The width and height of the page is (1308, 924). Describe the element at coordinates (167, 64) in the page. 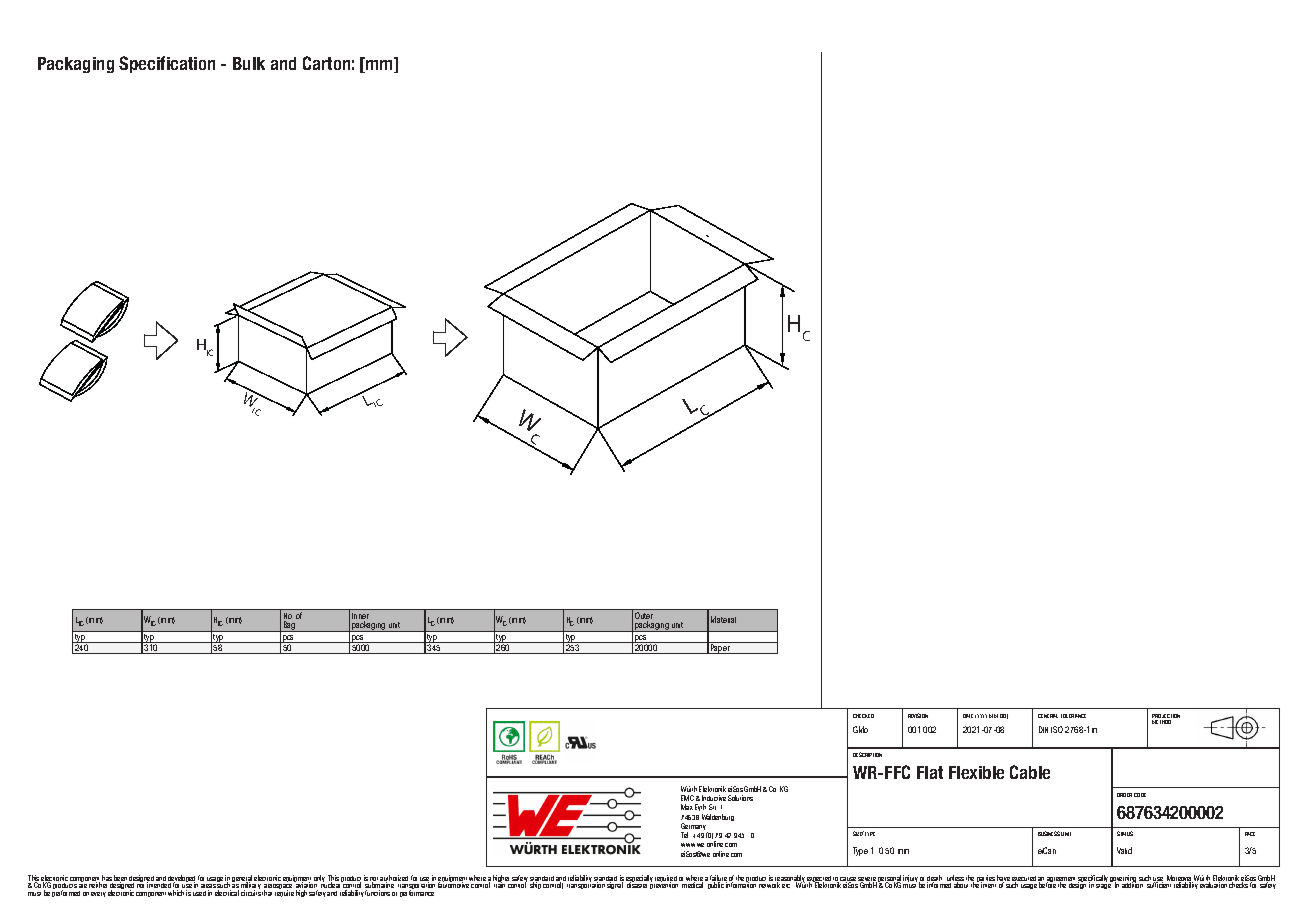

I see `Specification` at that location.
